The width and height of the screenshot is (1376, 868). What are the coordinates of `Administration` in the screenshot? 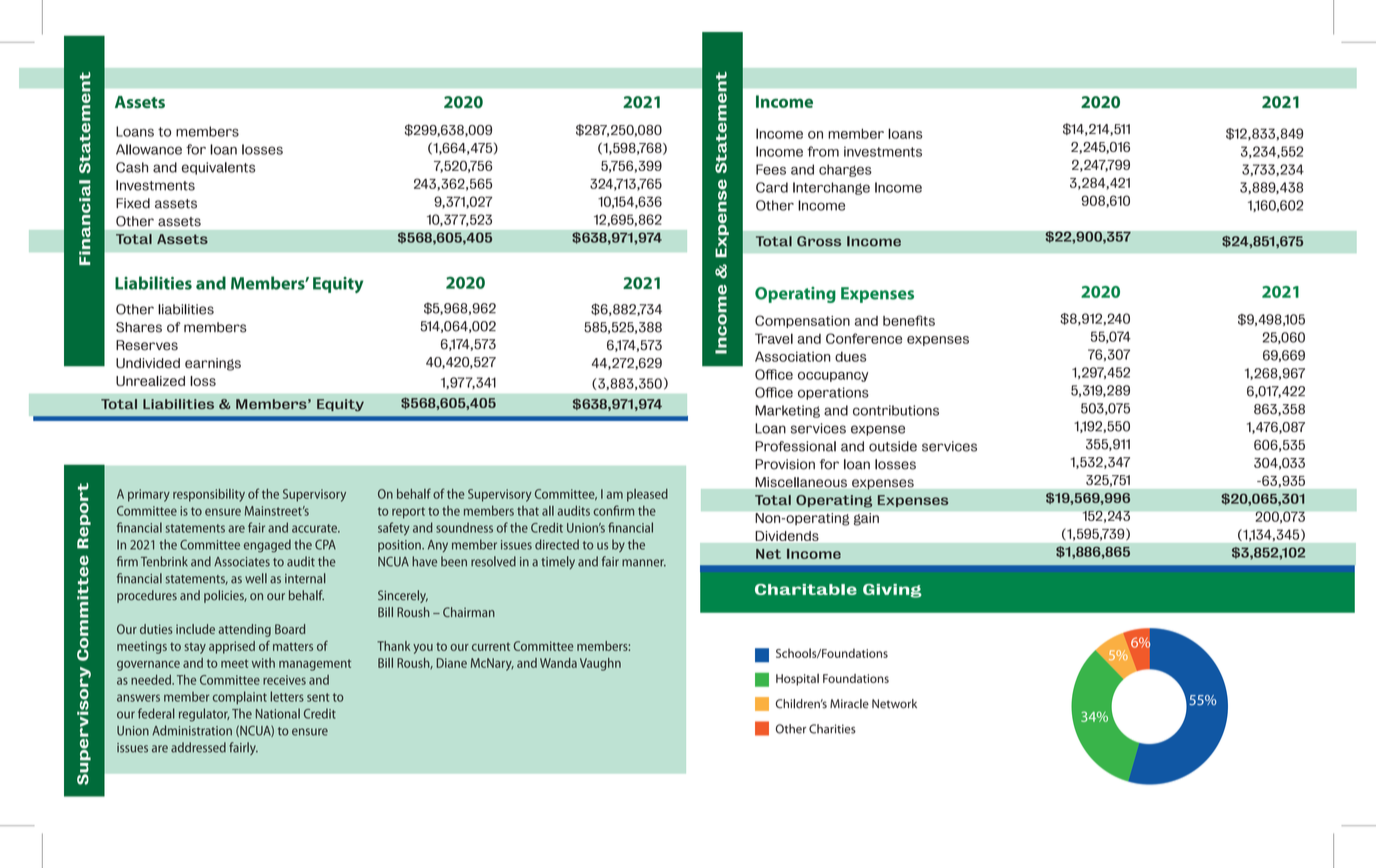 It's located at (192, 730).
